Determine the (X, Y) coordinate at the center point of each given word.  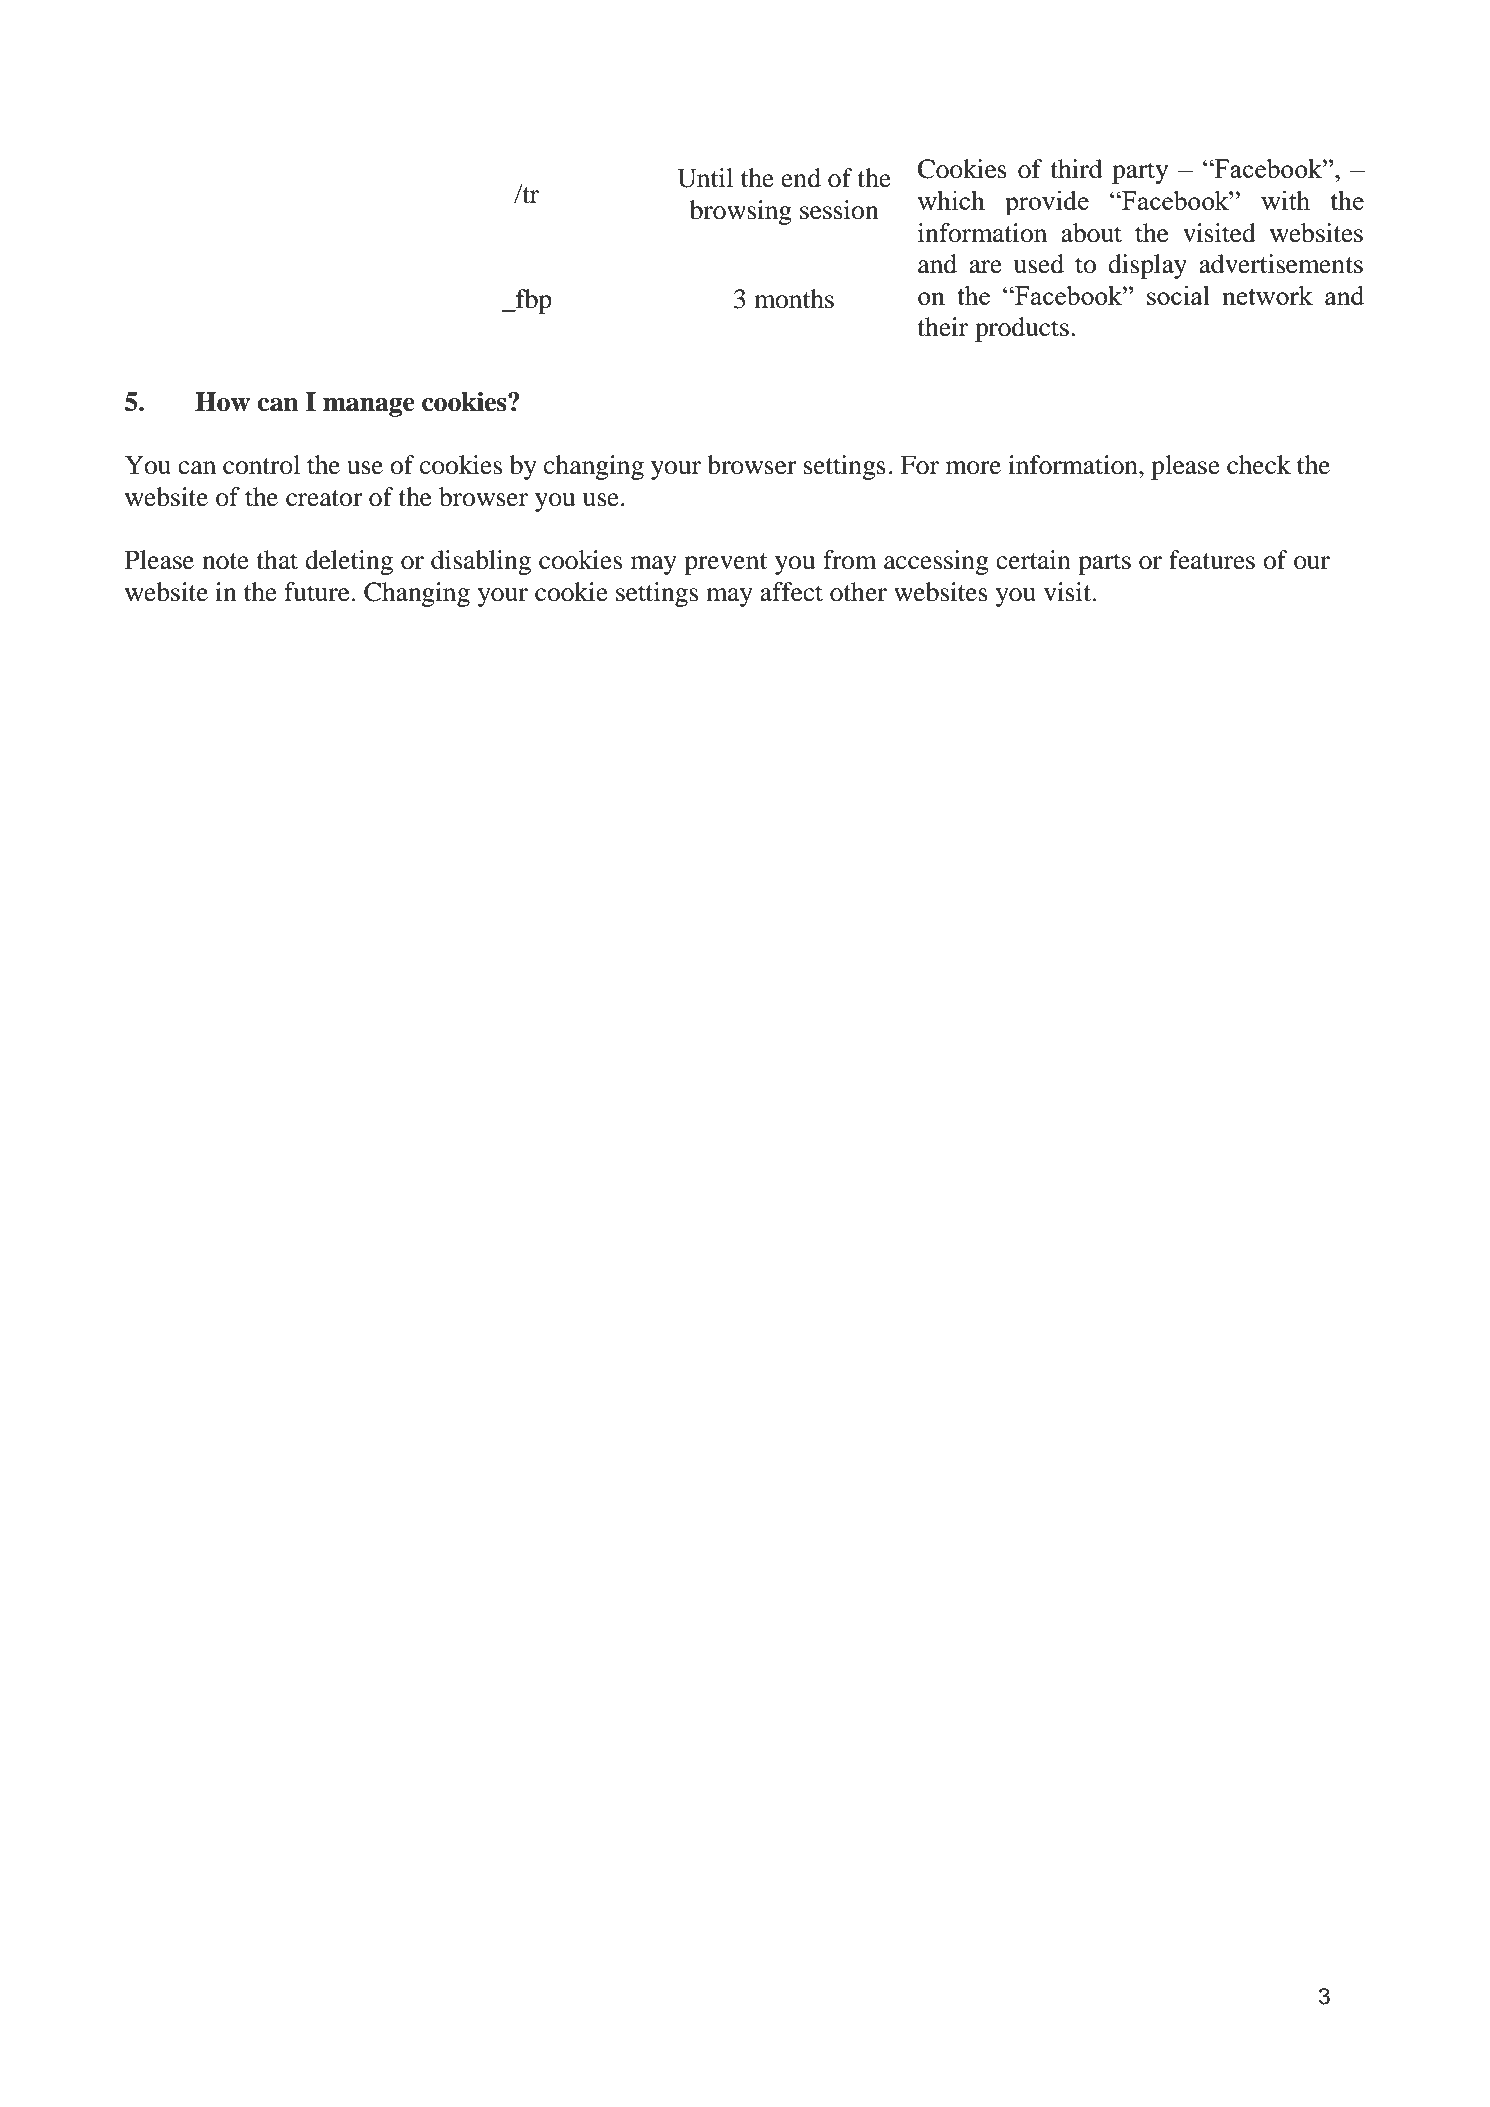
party (1140, 173)
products (1022, 329)
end (801, 178)
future (316, 592)
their (942, 327)
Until (705, 178)
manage (369, 407)
